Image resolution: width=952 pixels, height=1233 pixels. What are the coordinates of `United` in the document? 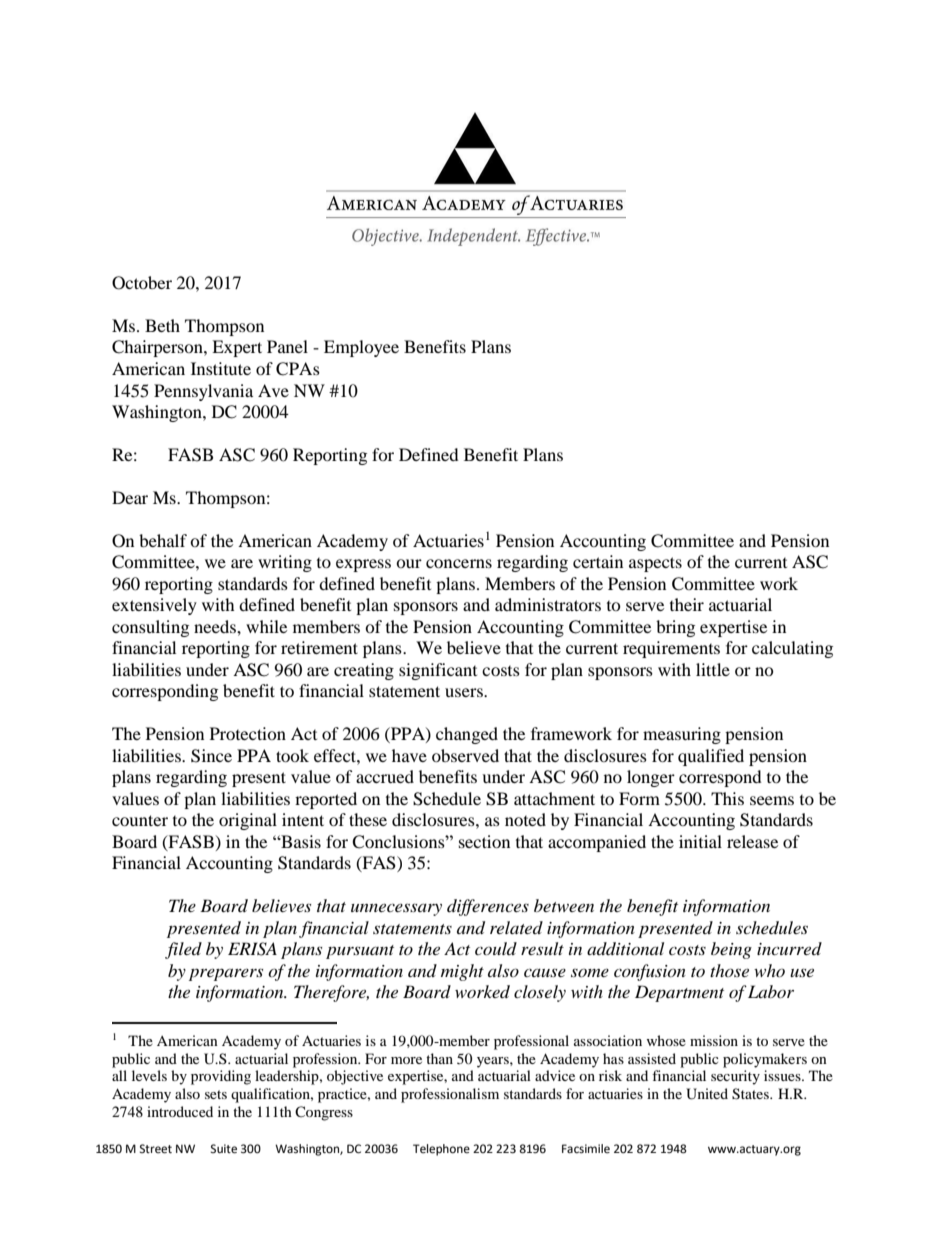 It's located at (707, 1094).
